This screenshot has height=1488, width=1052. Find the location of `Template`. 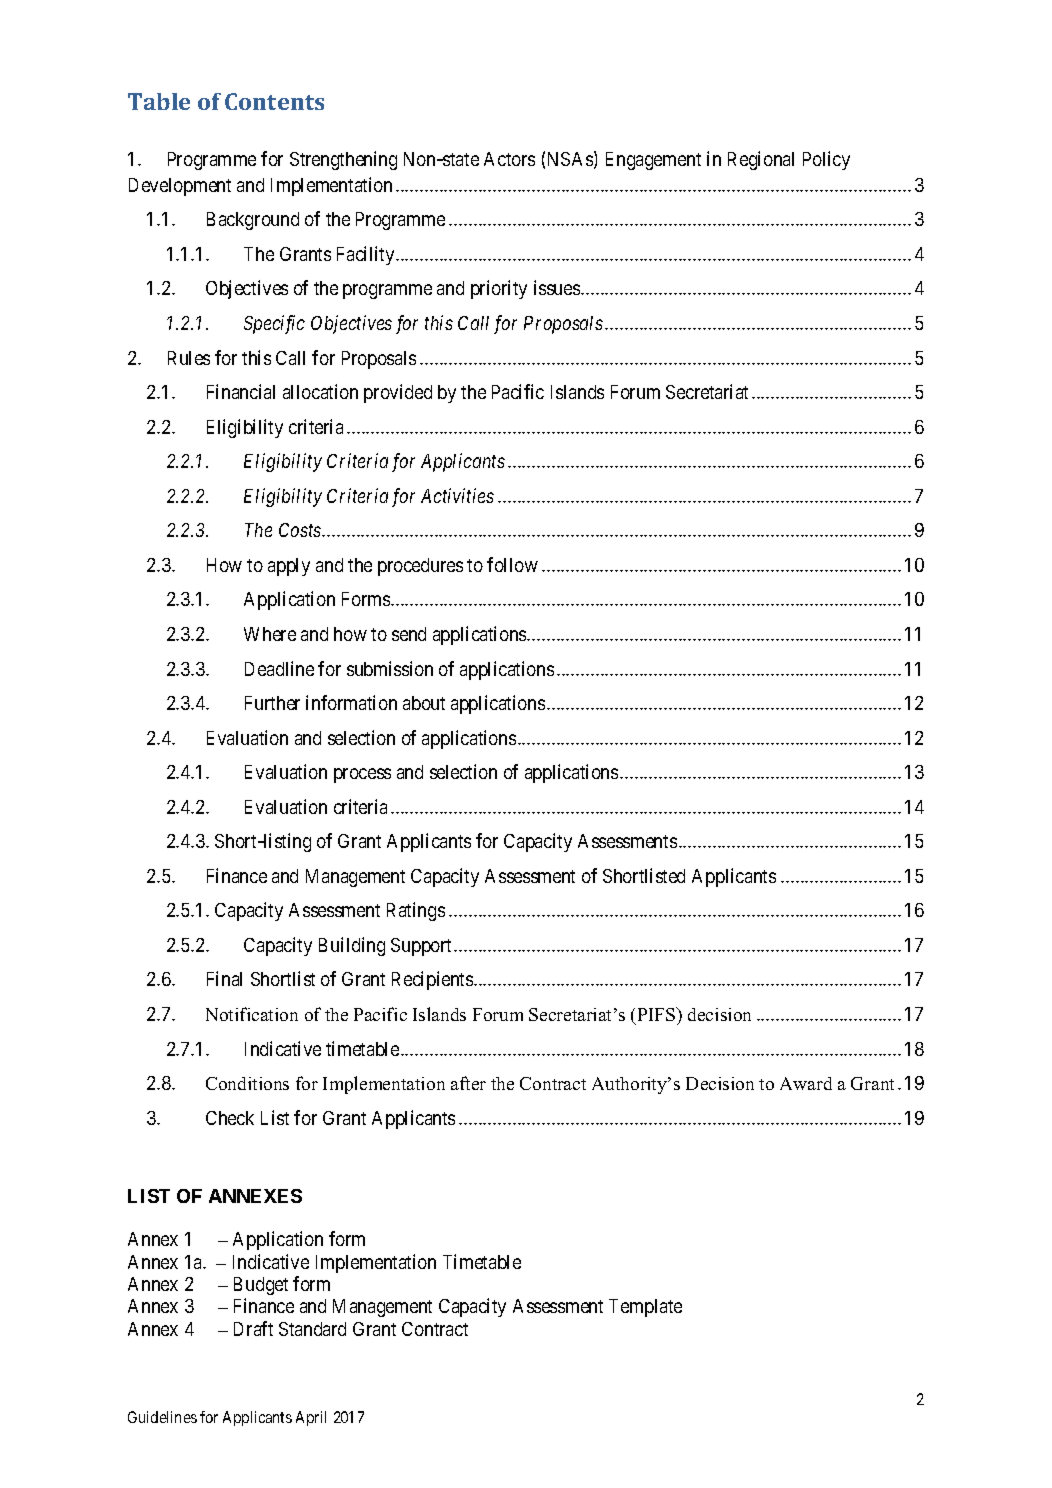

Template is located at coordinates (645, 1308).
